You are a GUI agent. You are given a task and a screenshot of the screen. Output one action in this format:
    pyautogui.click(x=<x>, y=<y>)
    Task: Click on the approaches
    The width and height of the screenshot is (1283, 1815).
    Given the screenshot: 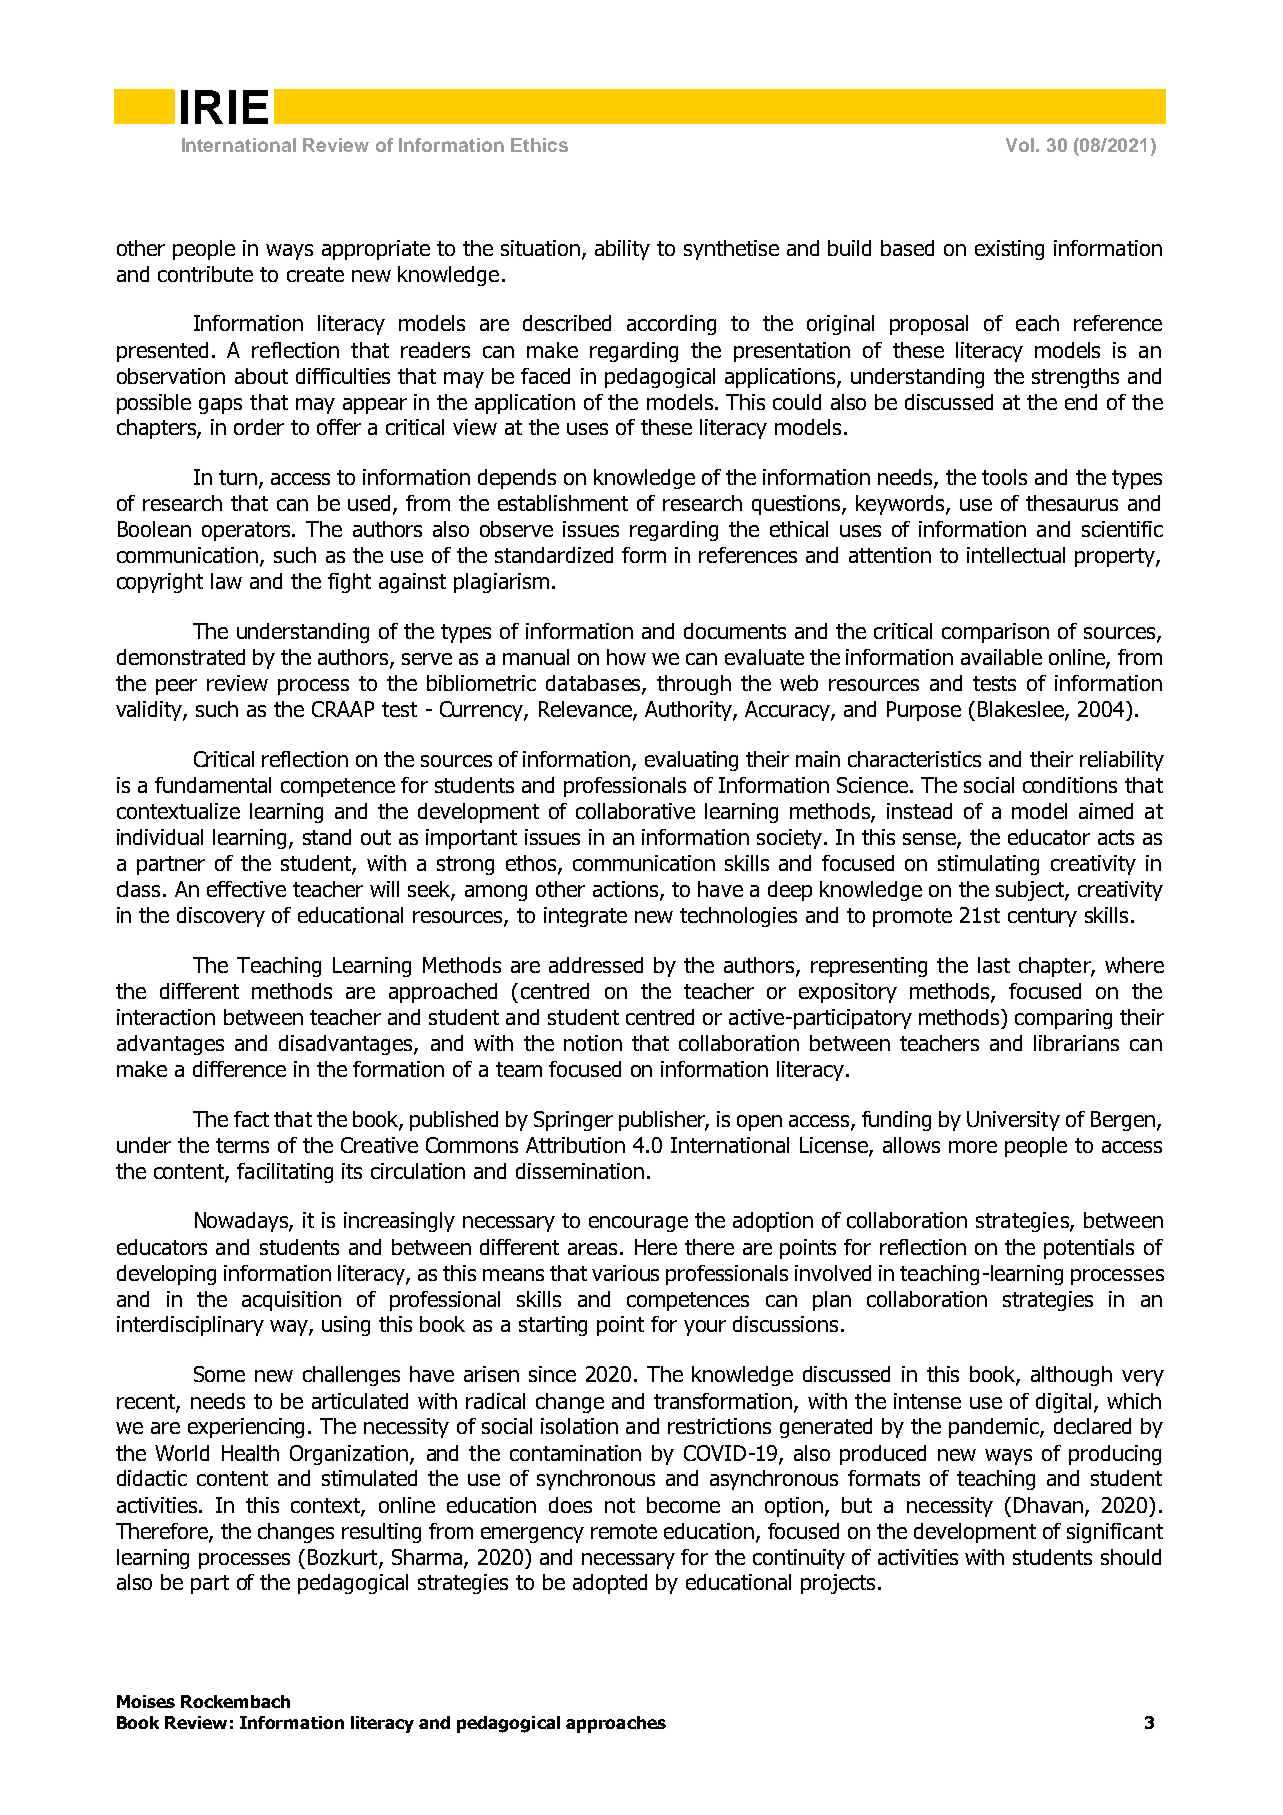 What is the action you would take?
    pyautogui.click(x=616, y=1724)
